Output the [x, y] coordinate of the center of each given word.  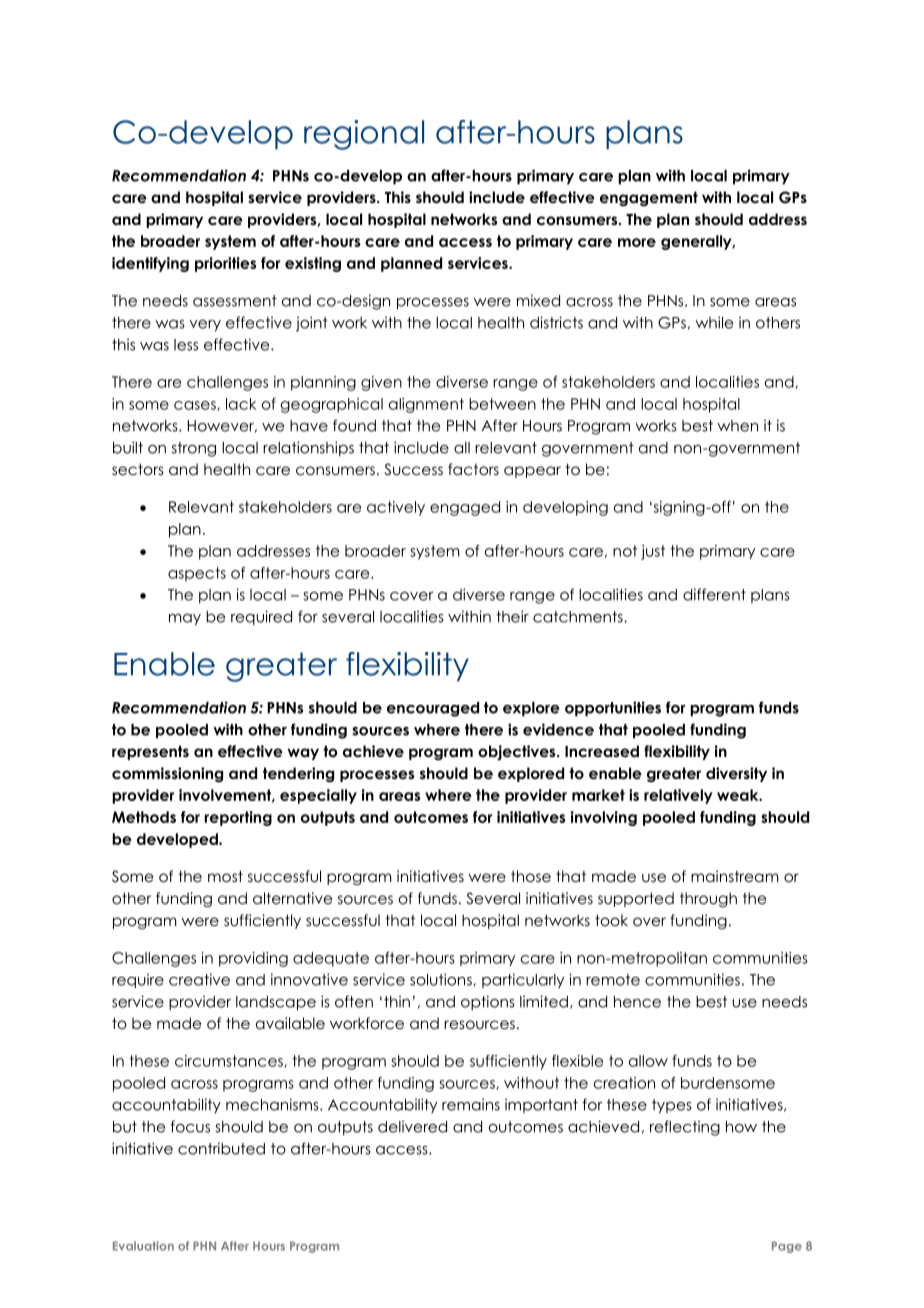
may [185, 620]
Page [787, 1247]
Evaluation [143, 1246]
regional [364, 135]
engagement [649, 199]
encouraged [433, 709]
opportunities [613, 709]
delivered [412, 1127]
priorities [225, 264]
